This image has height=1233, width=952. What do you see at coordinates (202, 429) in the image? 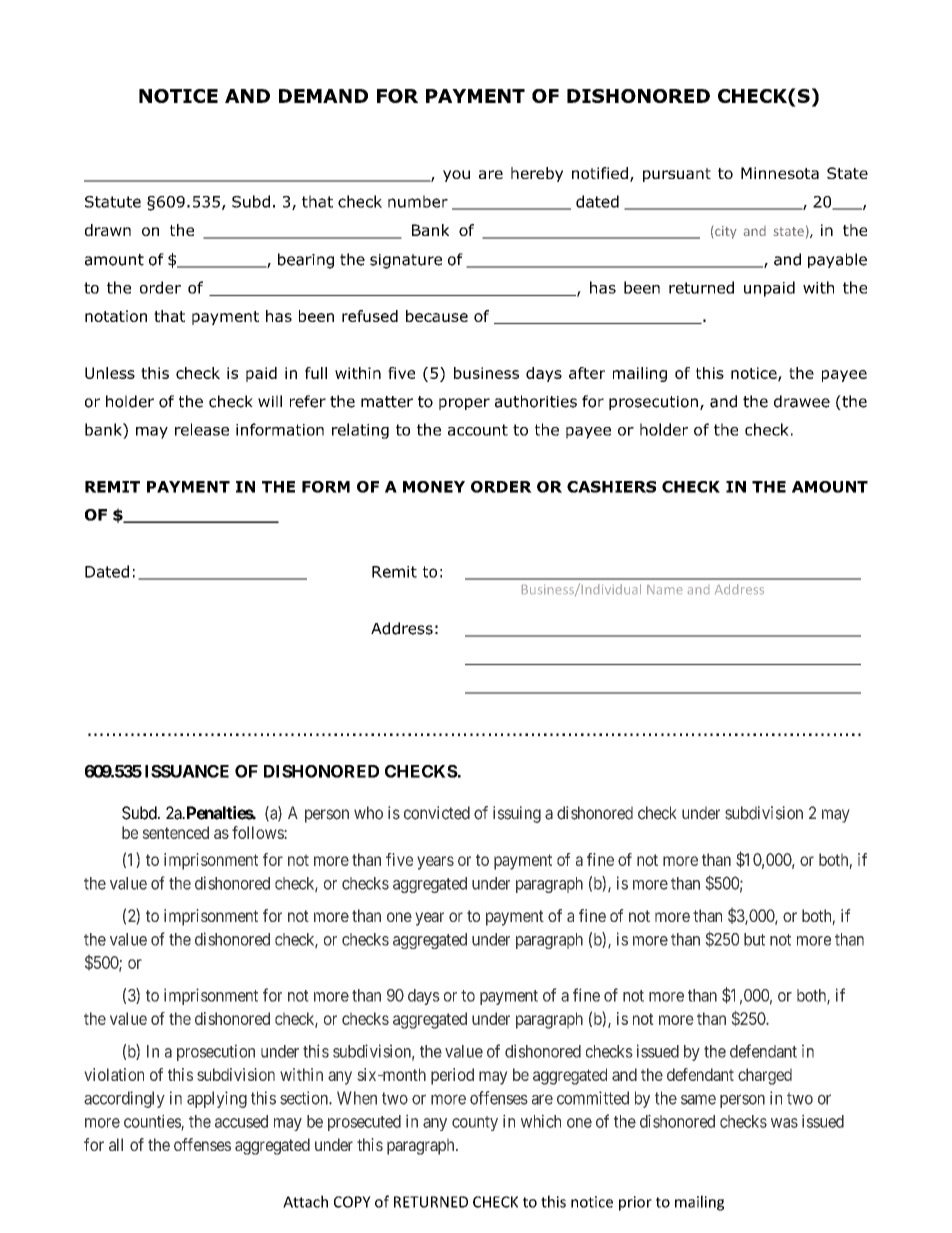
I see `release` at bounding box center [202, 429].
